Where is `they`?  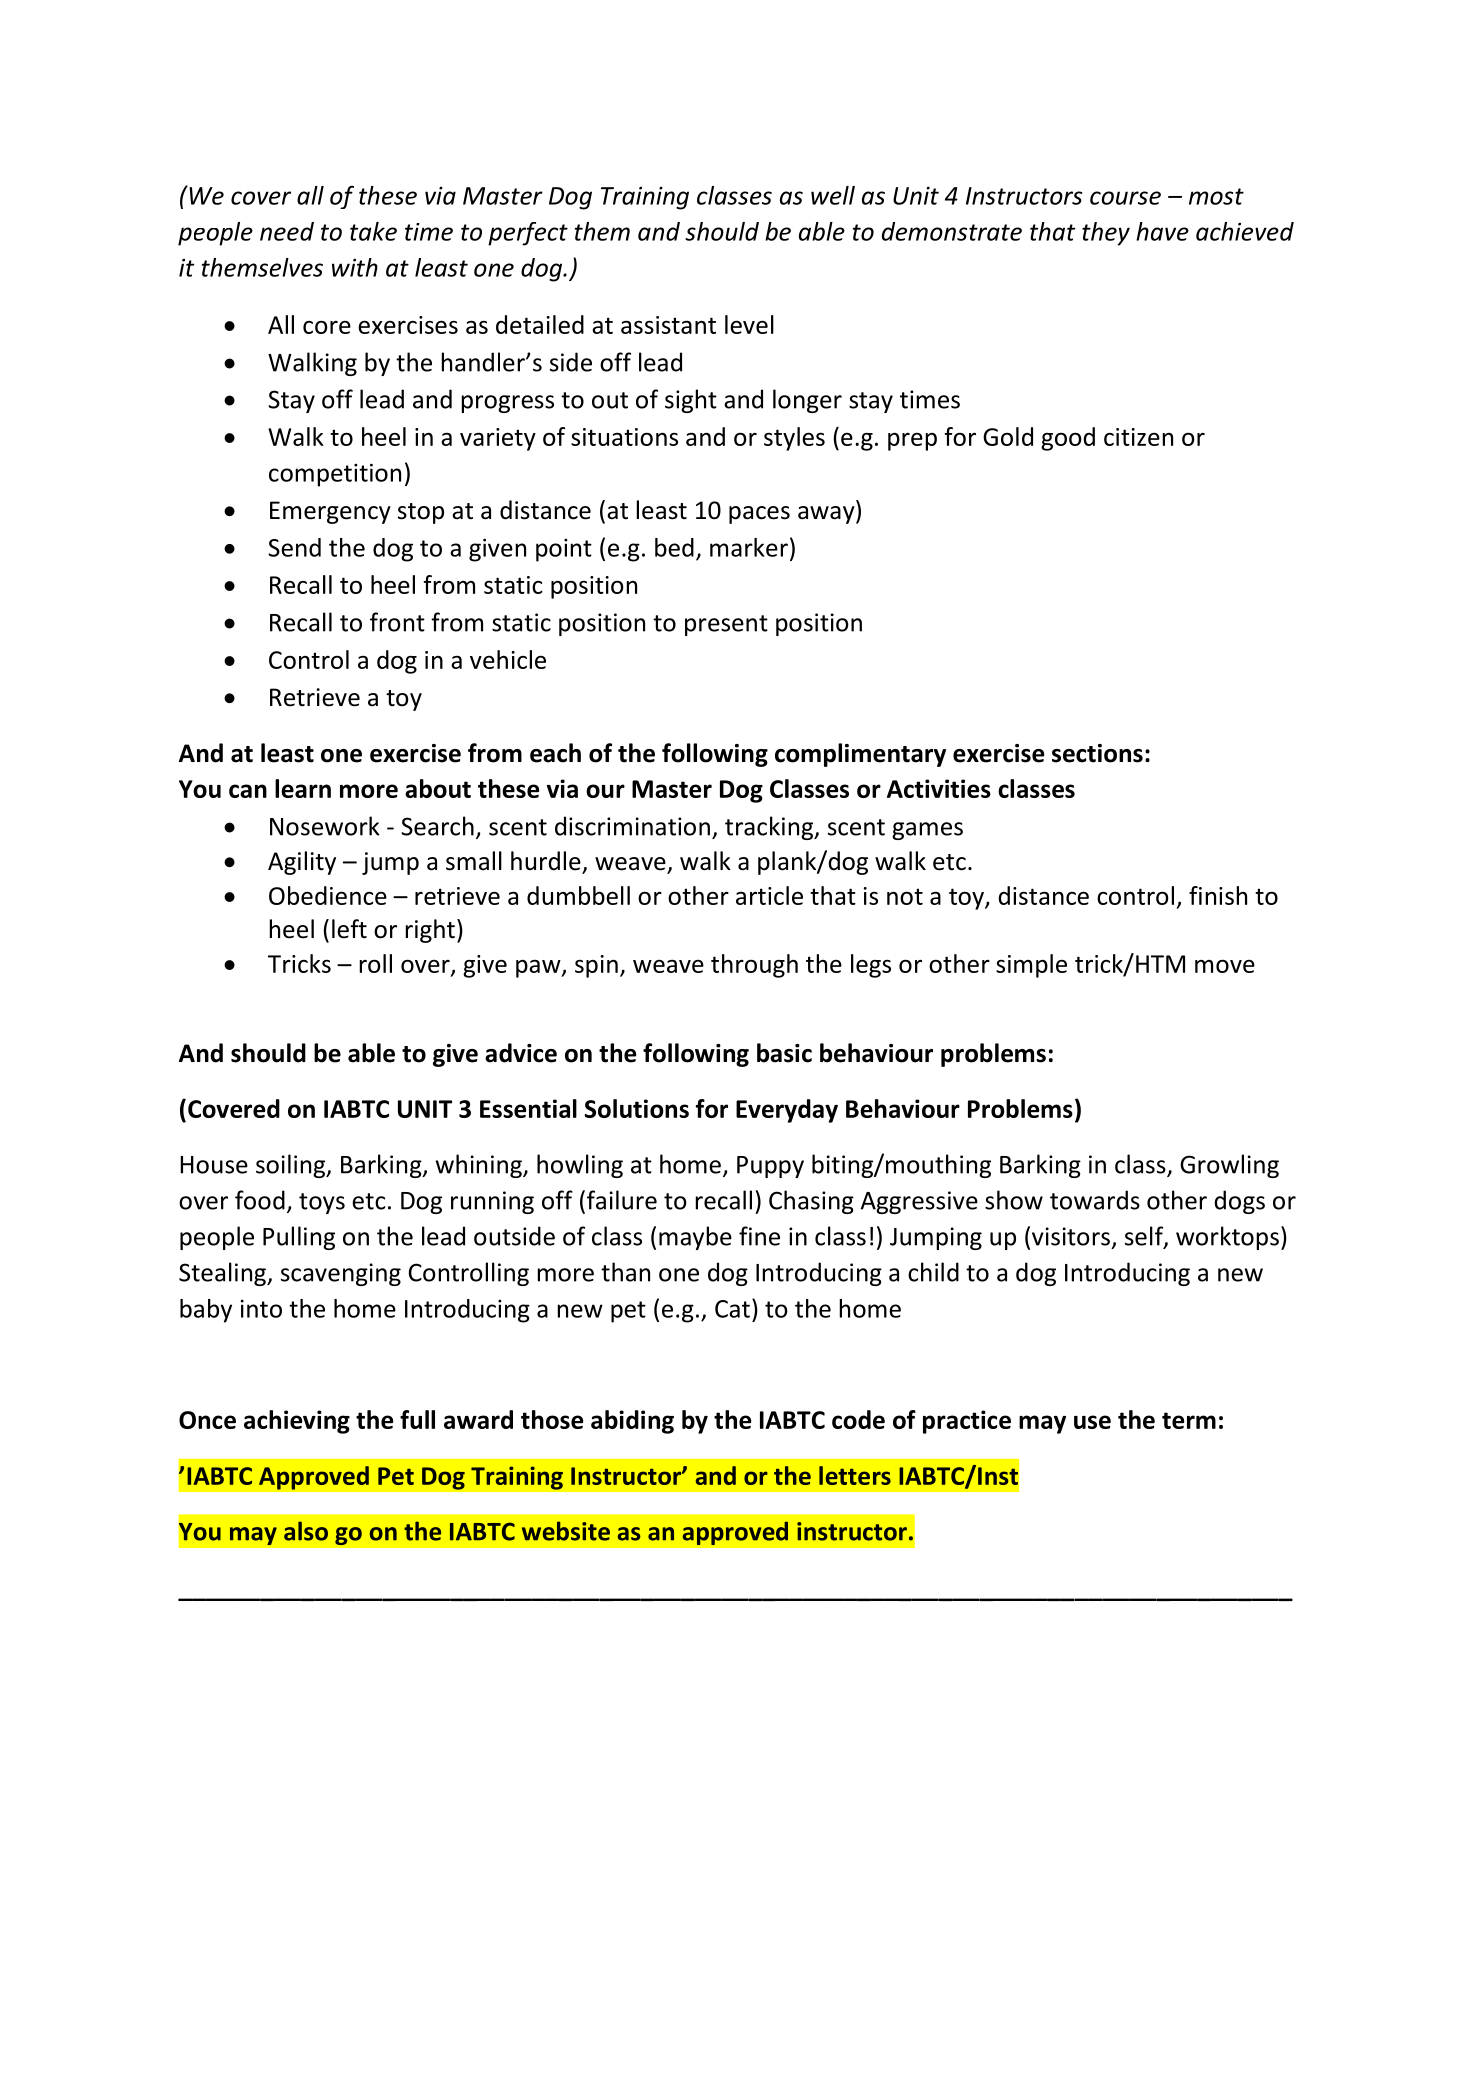
they is located at coordinates (1106, 234).
